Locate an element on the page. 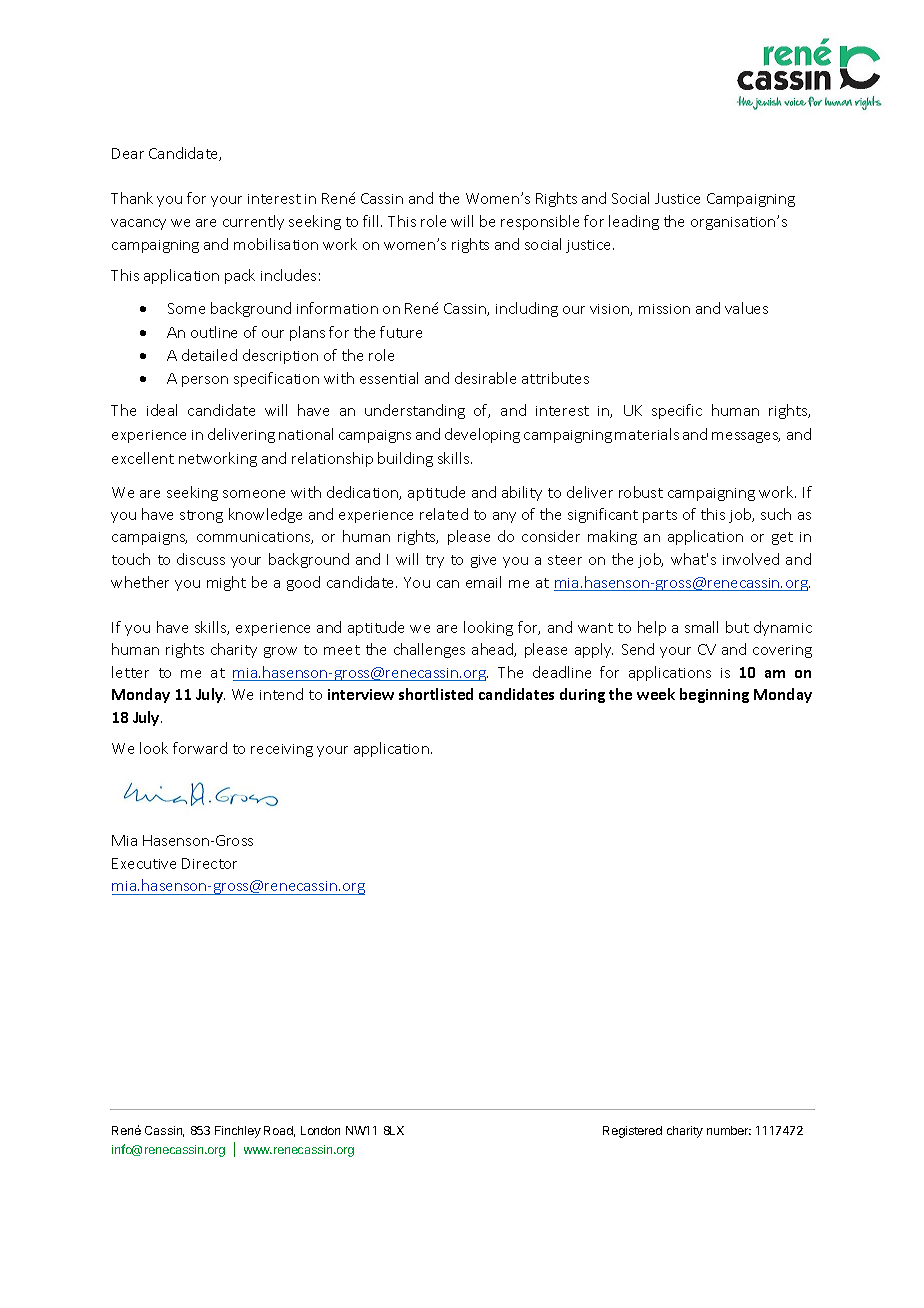  small is located at coordinates (701, 627).
